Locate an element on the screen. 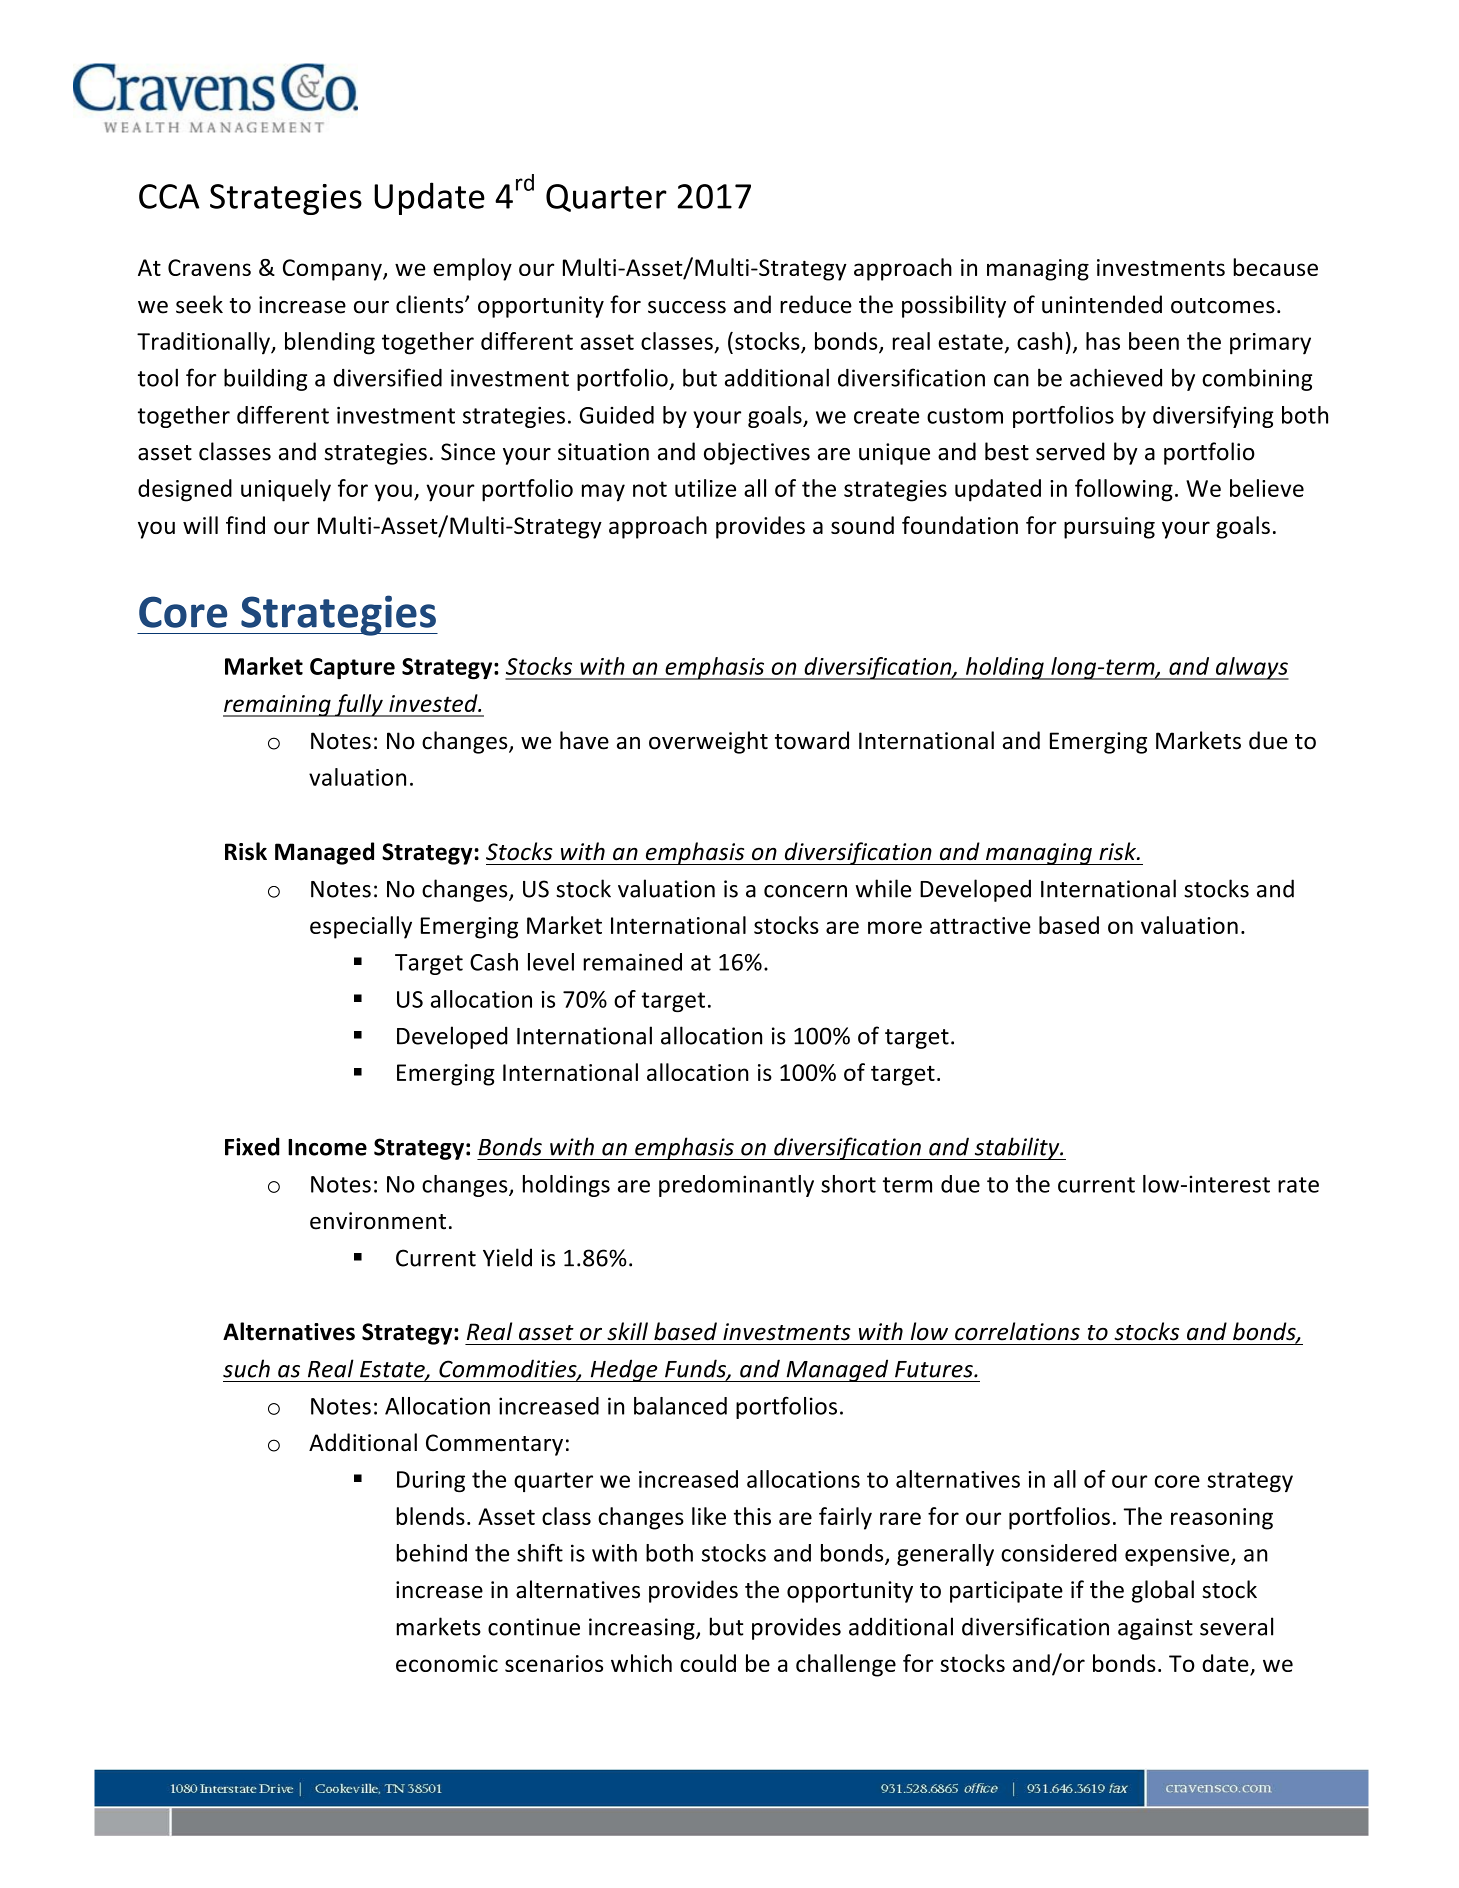 The image size is (1459, 1888). skill is located at coordinates (627, 1331).
